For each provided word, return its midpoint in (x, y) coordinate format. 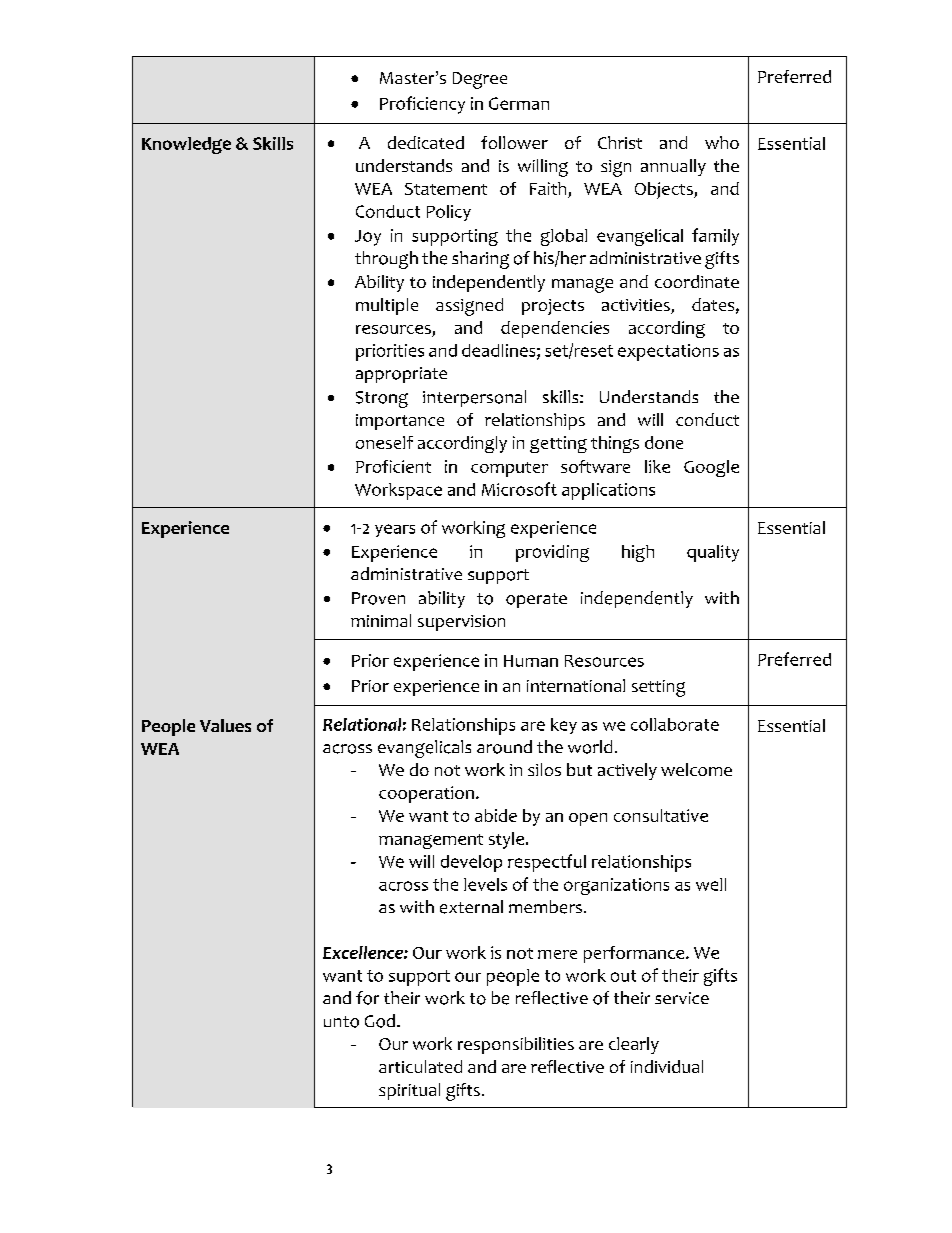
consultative (661, 815)
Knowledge (186, 145)
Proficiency (422, 105)
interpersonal (474, 398)
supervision (461, 623)
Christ (620, 142)
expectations (668, 352)
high (638, 553)
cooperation (426, 794)
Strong (382, 399)
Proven (378, 598)
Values (225, 725)
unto (341, 1022)
